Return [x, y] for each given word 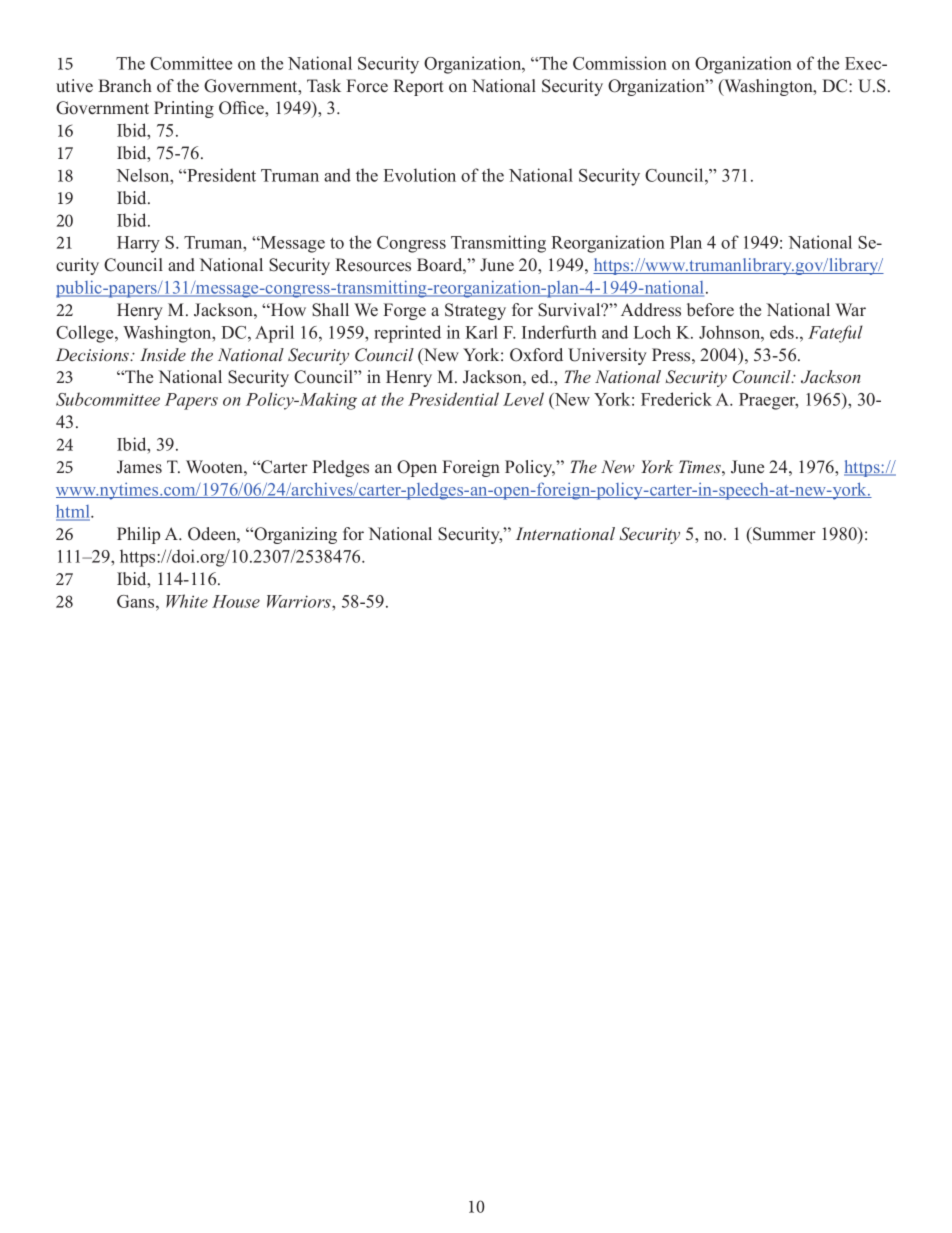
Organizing [294, 535]
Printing [184, 109]
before [710, 310]
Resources [373, 265]
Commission [620, 63]
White [187, 601]
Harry [138, 244]
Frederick [676, 399]
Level [523, 399]
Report [418, 87]
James [139, 467]
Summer [783, 534]
